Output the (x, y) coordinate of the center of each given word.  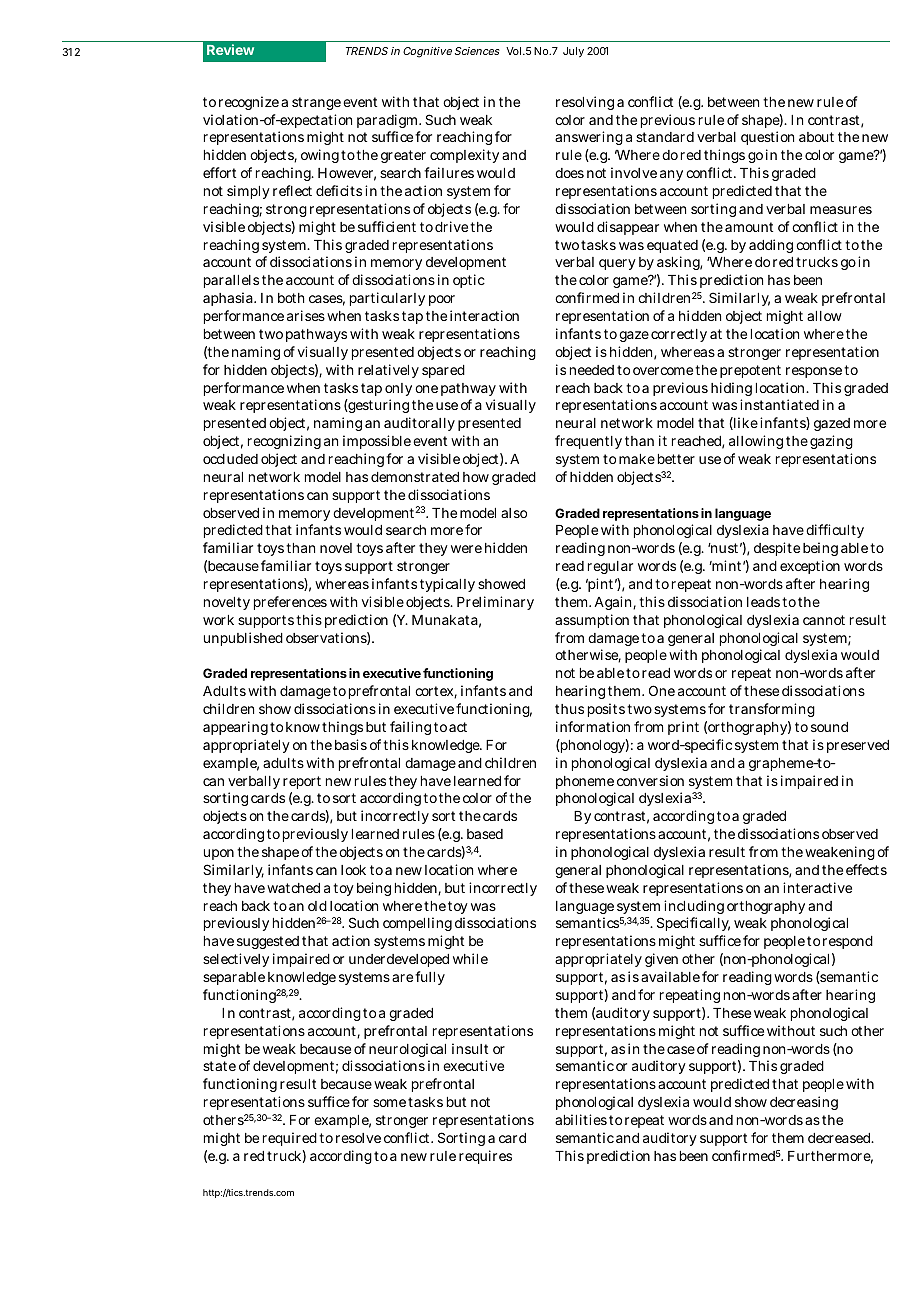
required (290, 1139)
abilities (581, 1119)
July (573, 52)
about (816, 137)
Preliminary (495, 603)
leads (763, 602)
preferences (290, 603)
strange (316, 103)
